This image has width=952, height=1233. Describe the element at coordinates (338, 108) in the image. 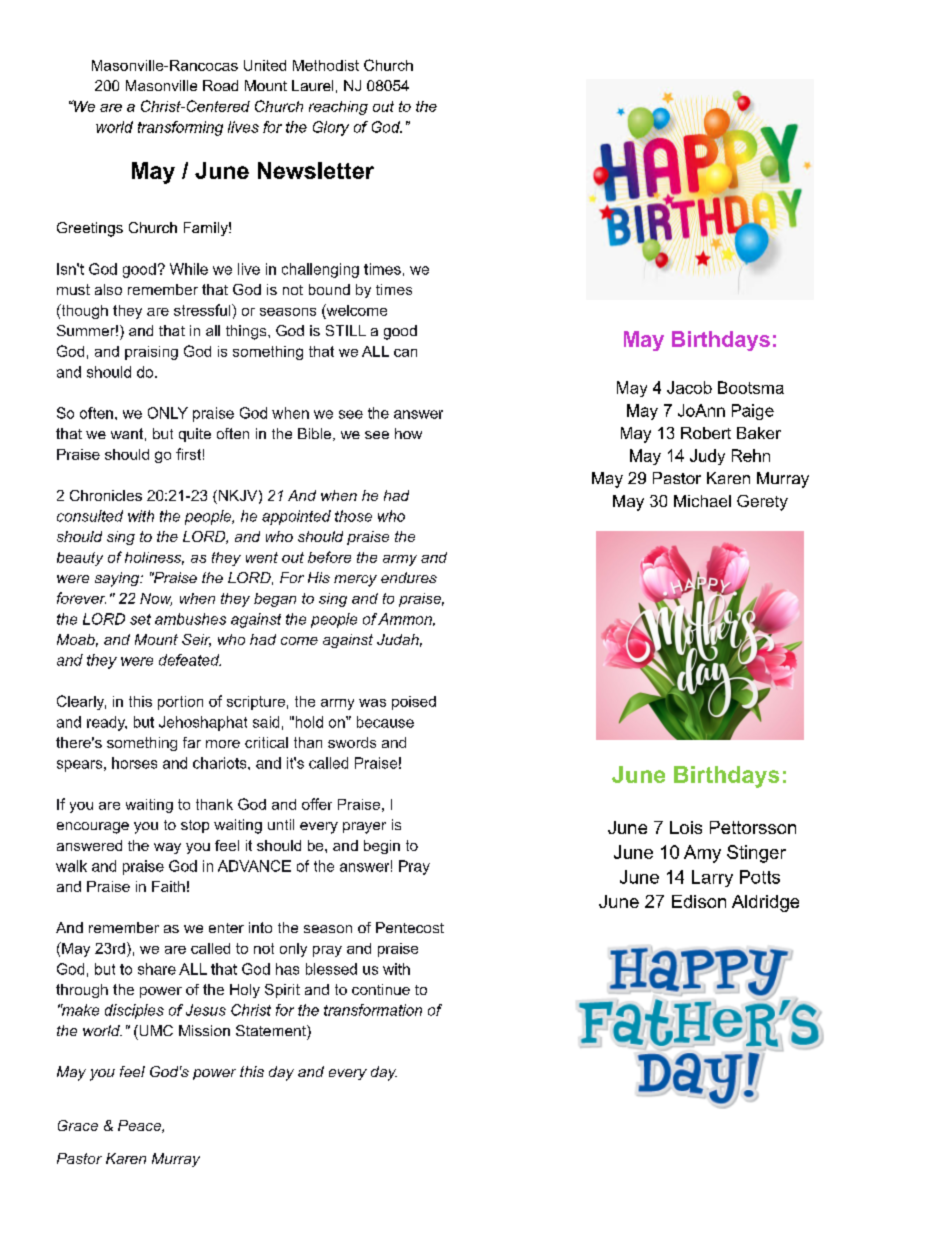

I see `reaching` at that location.
